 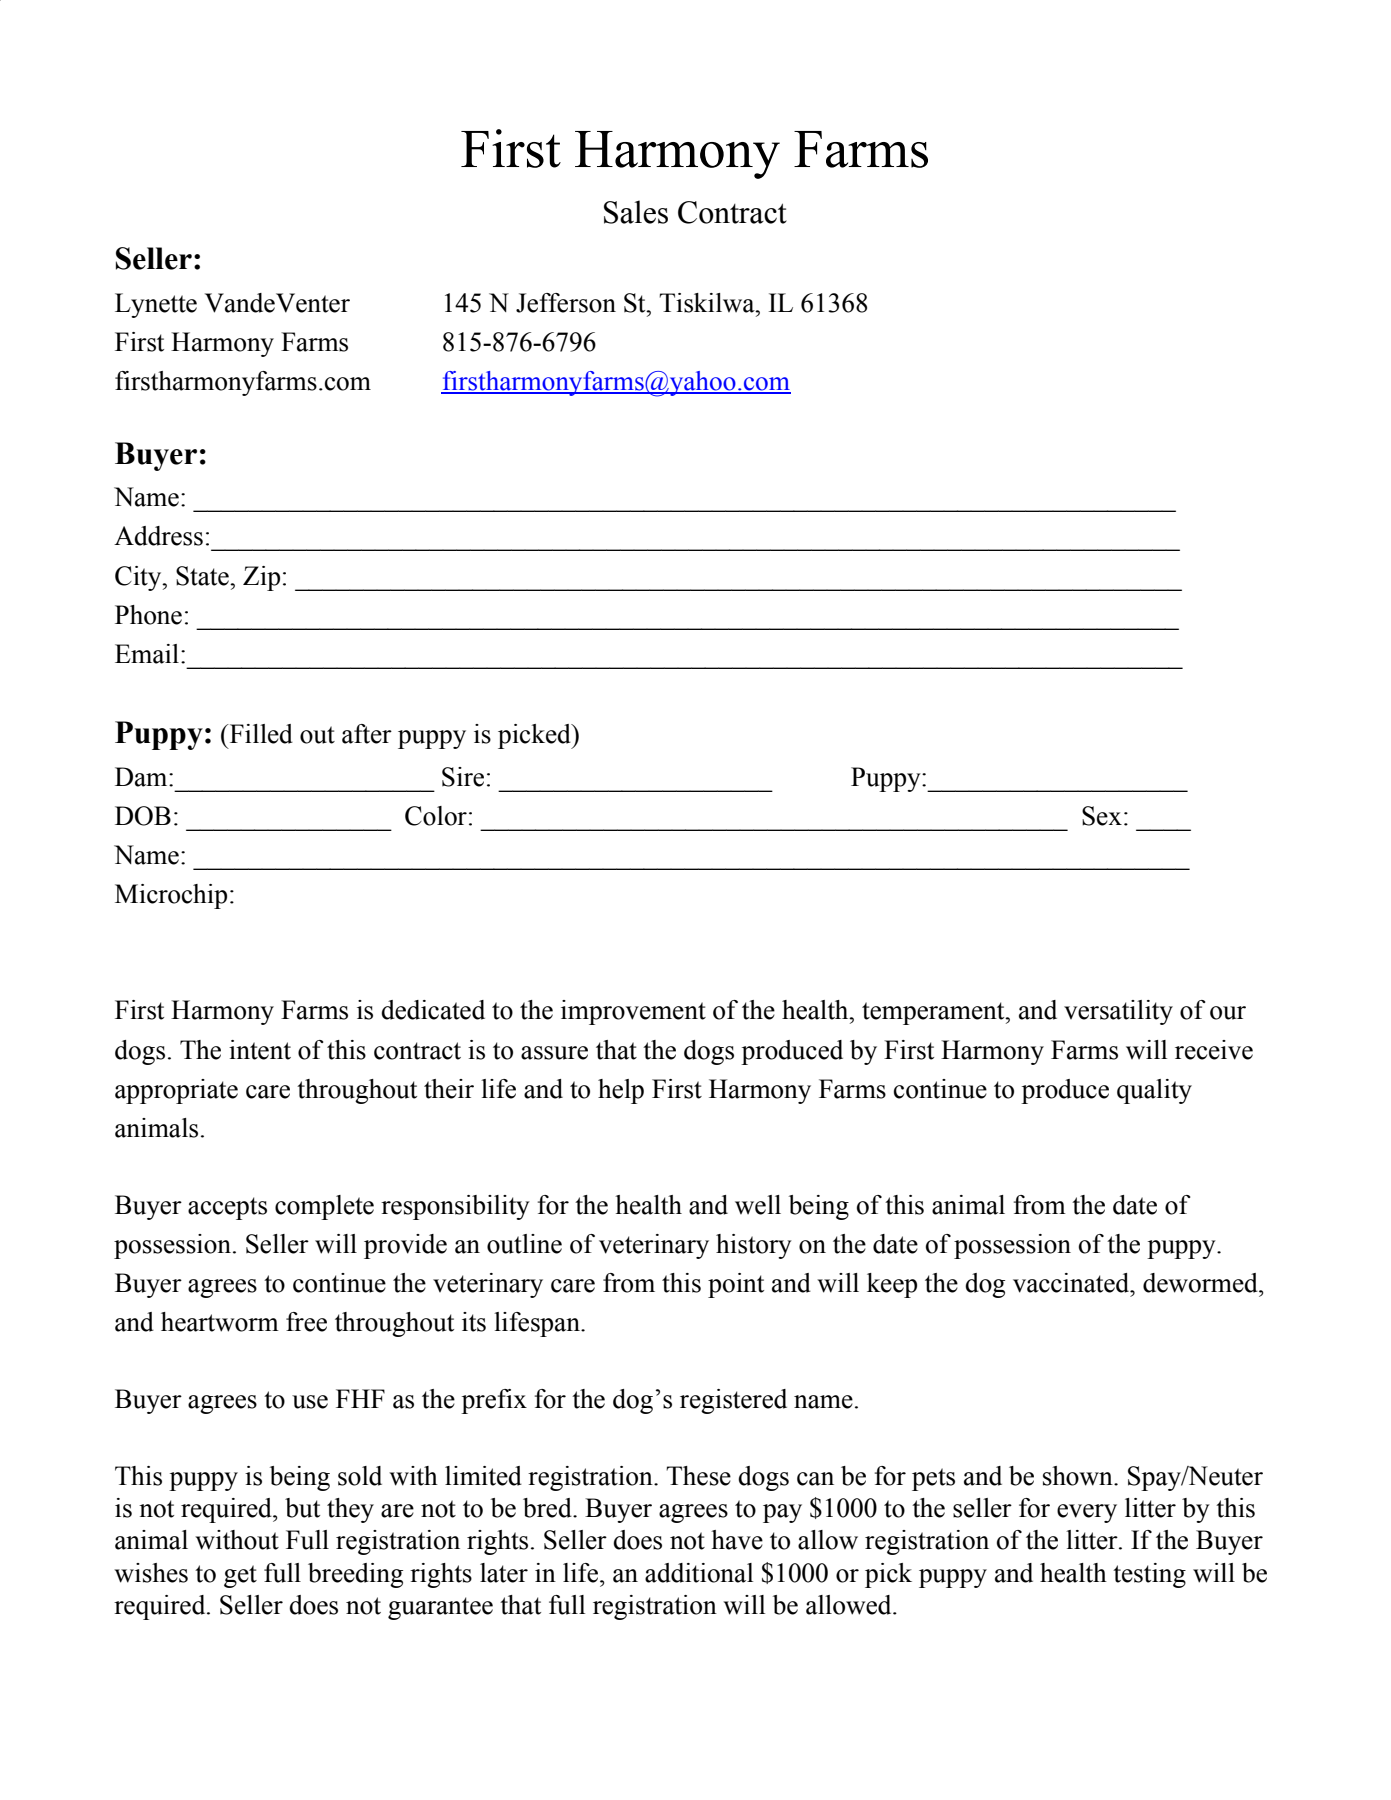 What do you see at coordinates (240, 1576) in the image?
I see `get` at bounding box center [240, 1576].
